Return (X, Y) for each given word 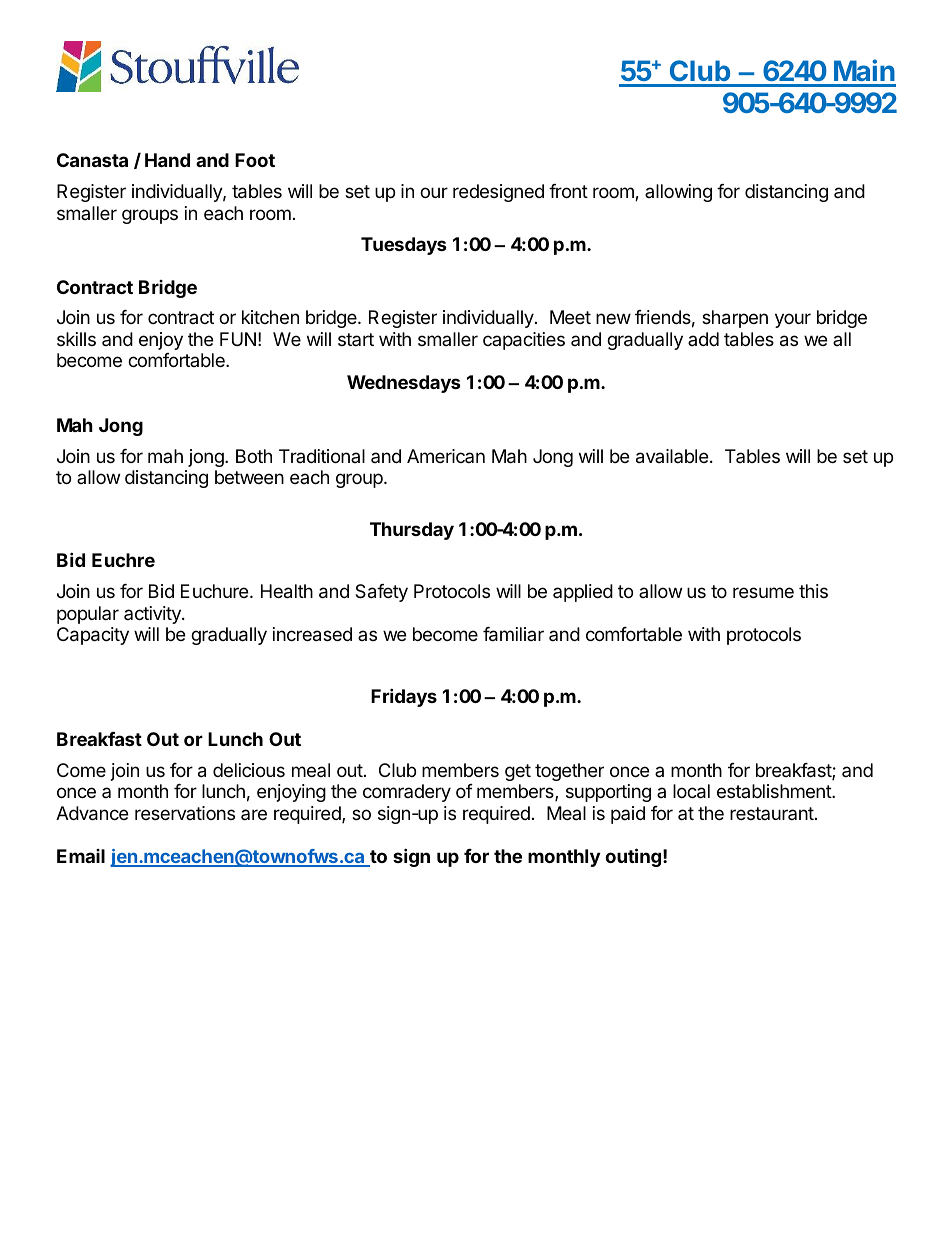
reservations (185, 813)
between (249, 477)
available (672, 456)
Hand (167, 160)
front (568, 191)
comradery (407, 793)
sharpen (735, 319)
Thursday (412, 531)
